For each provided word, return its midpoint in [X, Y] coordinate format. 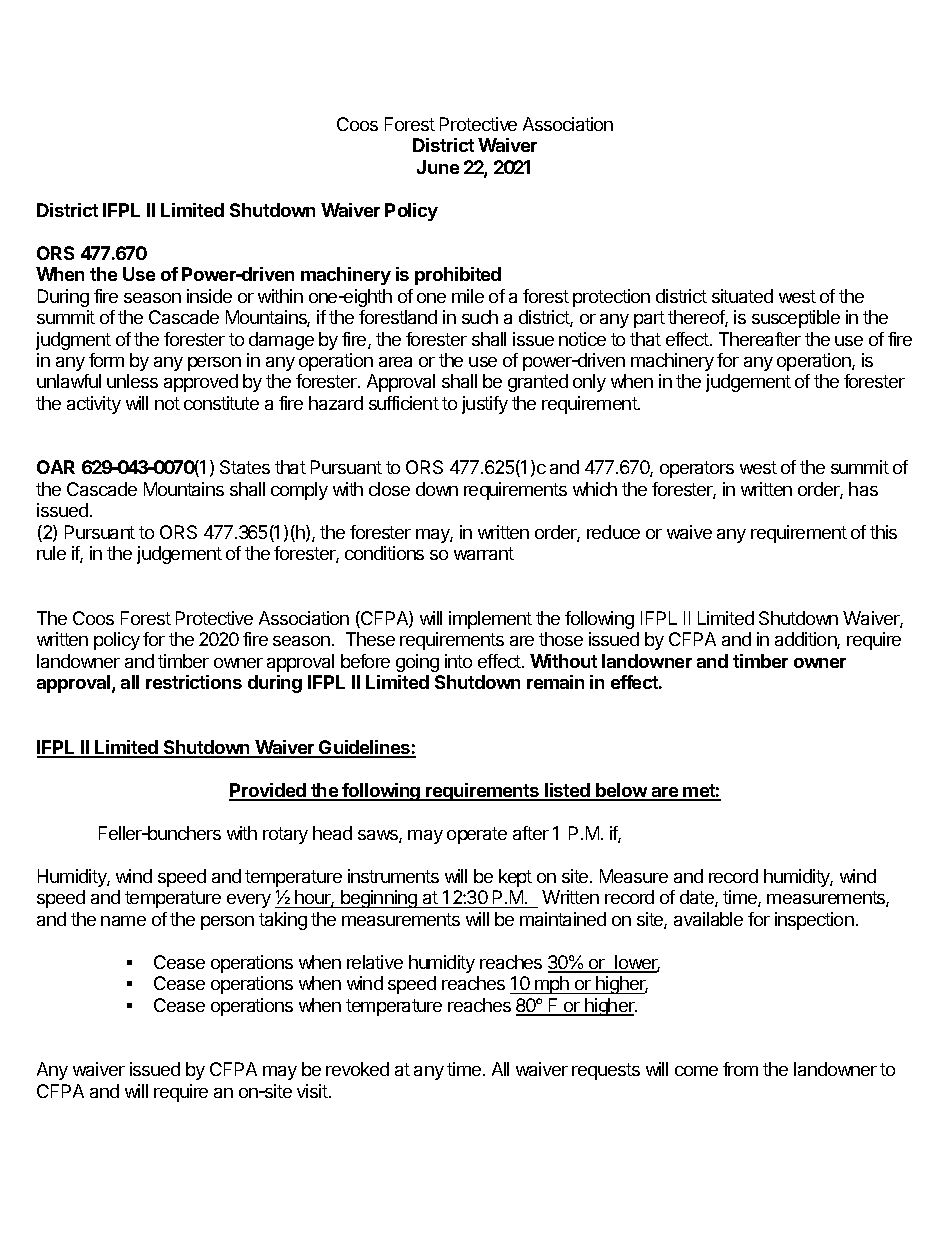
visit [313, 1091]
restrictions [194, 682]
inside [209, 296]
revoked [357, 1069]
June [438, 167]
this [883, 532]
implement [490, 620]
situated [742, 296]
